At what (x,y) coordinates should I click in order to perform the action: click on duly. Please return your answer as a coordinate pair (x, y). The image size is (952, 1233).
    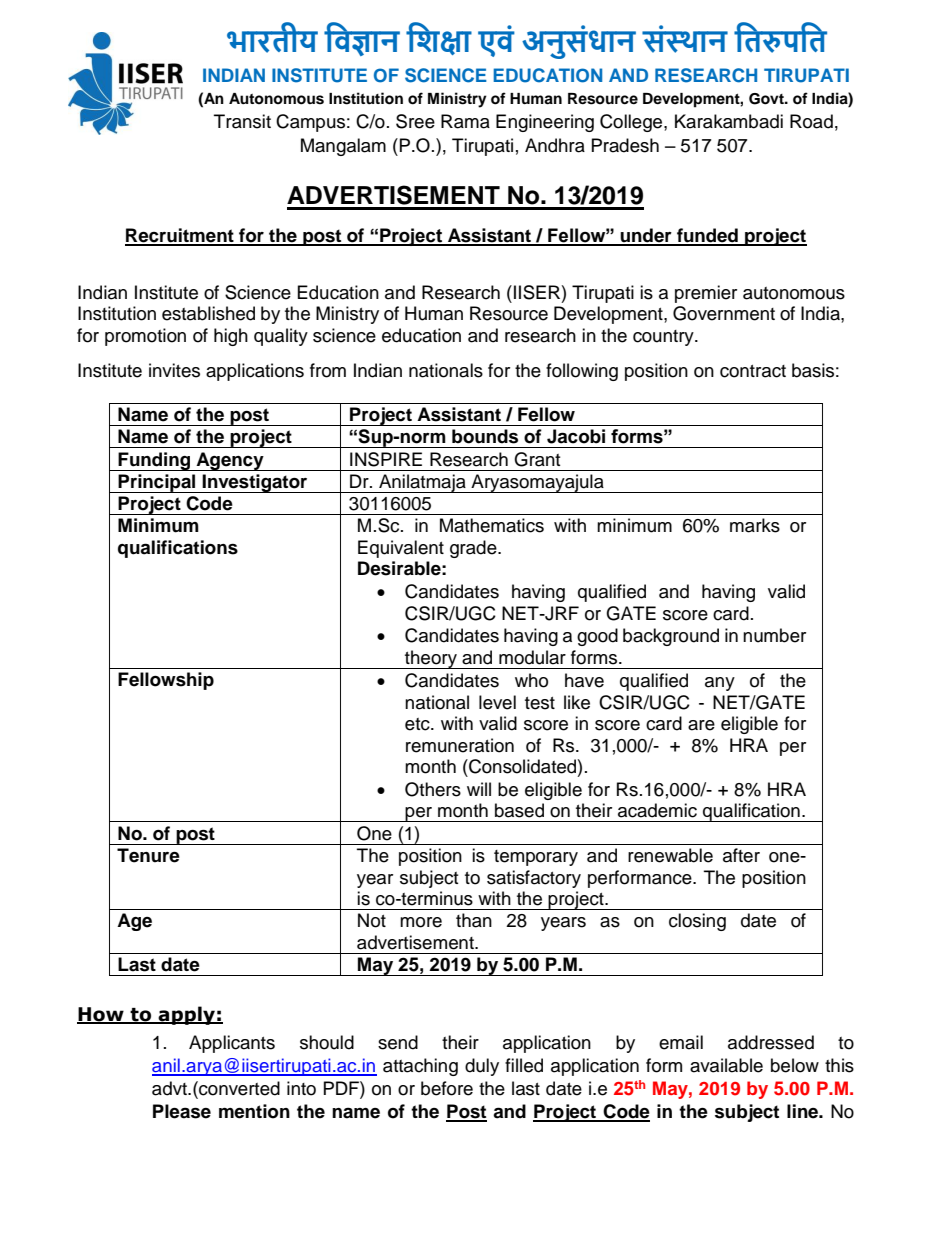
    Looking at the image, I should click on (482, 1067).
